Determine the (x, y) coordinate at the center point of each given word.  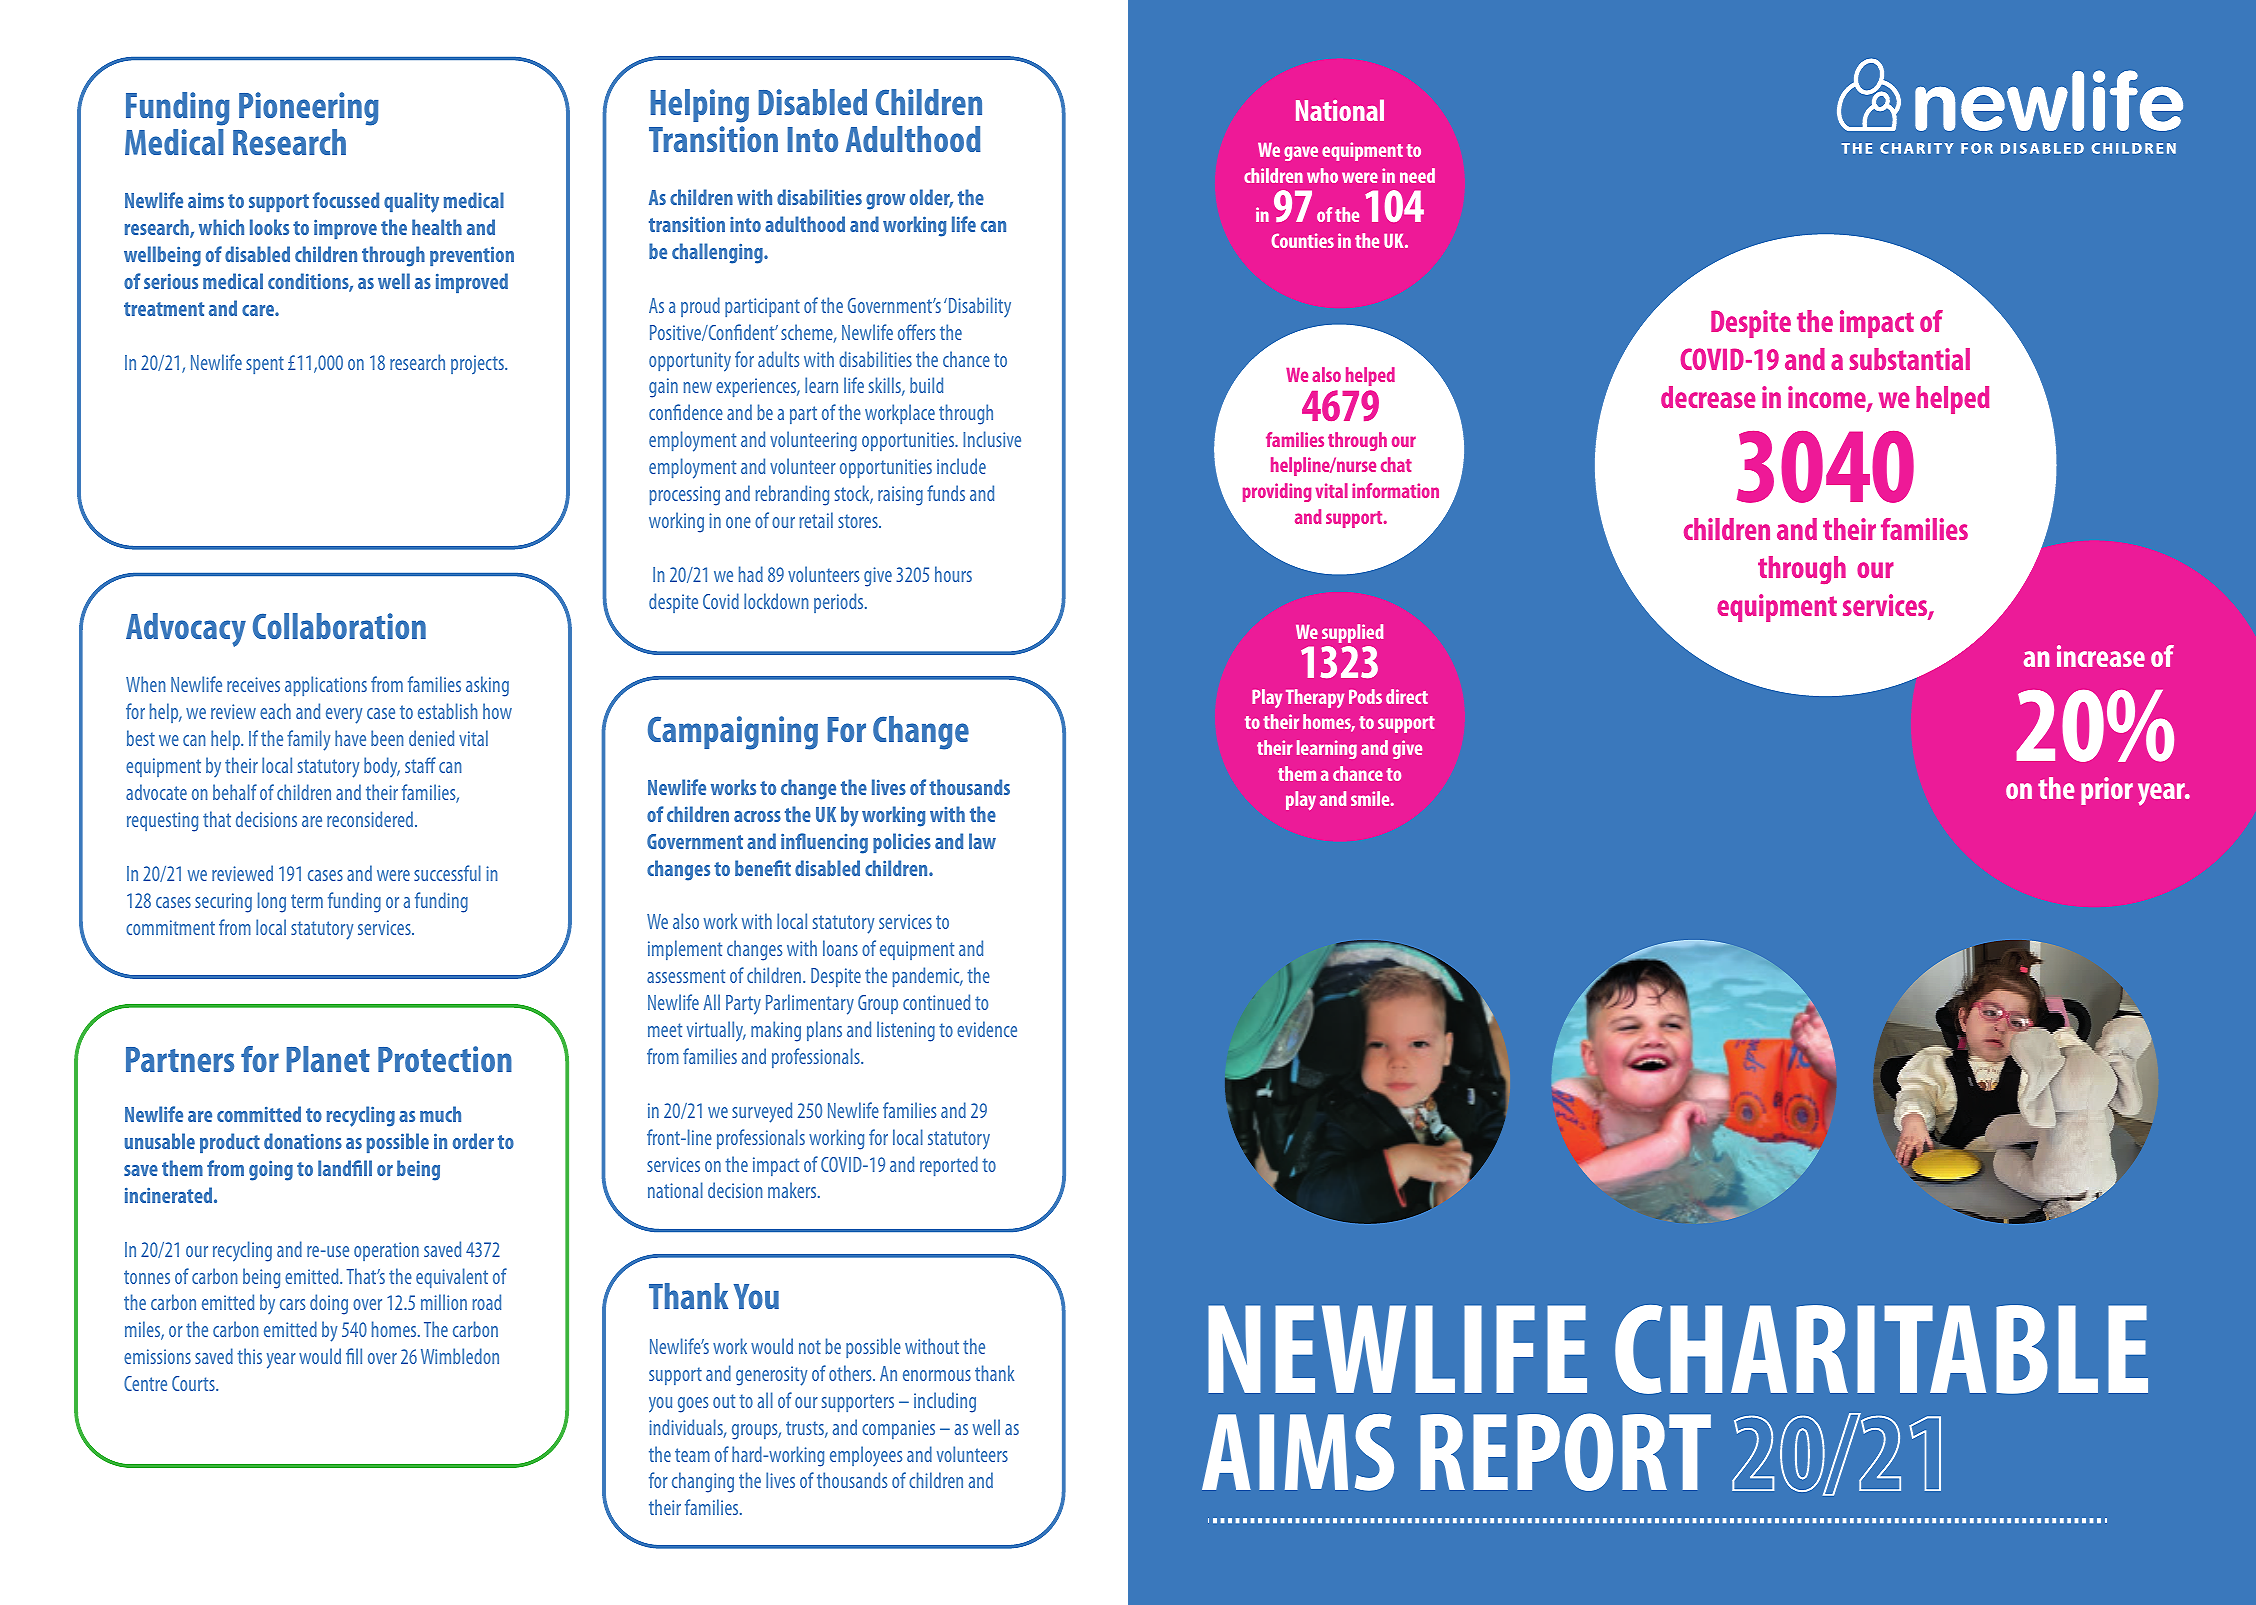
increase (2101, 656)
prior (2107, 791)
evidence (987, 1029)
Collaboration (339, 626)
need (1417, 175)
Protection (445, 1059)
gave (1301, 153)
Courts (194, 1383)
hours (953, 574)
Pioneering (309, 109)
